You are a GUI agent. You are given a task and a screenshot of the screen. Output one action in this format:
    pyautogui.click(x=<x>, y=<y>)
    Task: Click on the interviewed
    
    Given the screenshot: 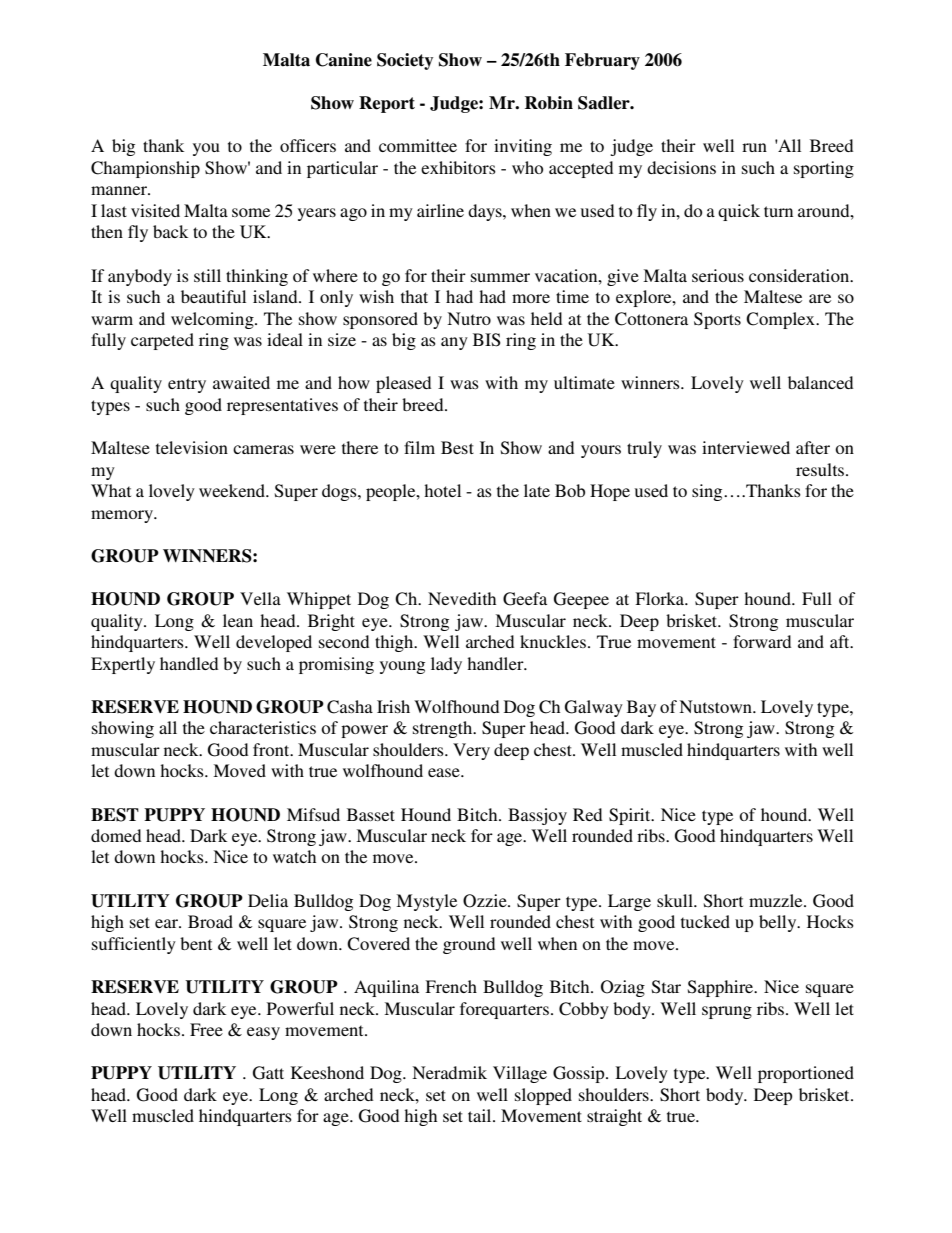 What is the action you would take?
    pyautogui.click(x=746, y=447)
